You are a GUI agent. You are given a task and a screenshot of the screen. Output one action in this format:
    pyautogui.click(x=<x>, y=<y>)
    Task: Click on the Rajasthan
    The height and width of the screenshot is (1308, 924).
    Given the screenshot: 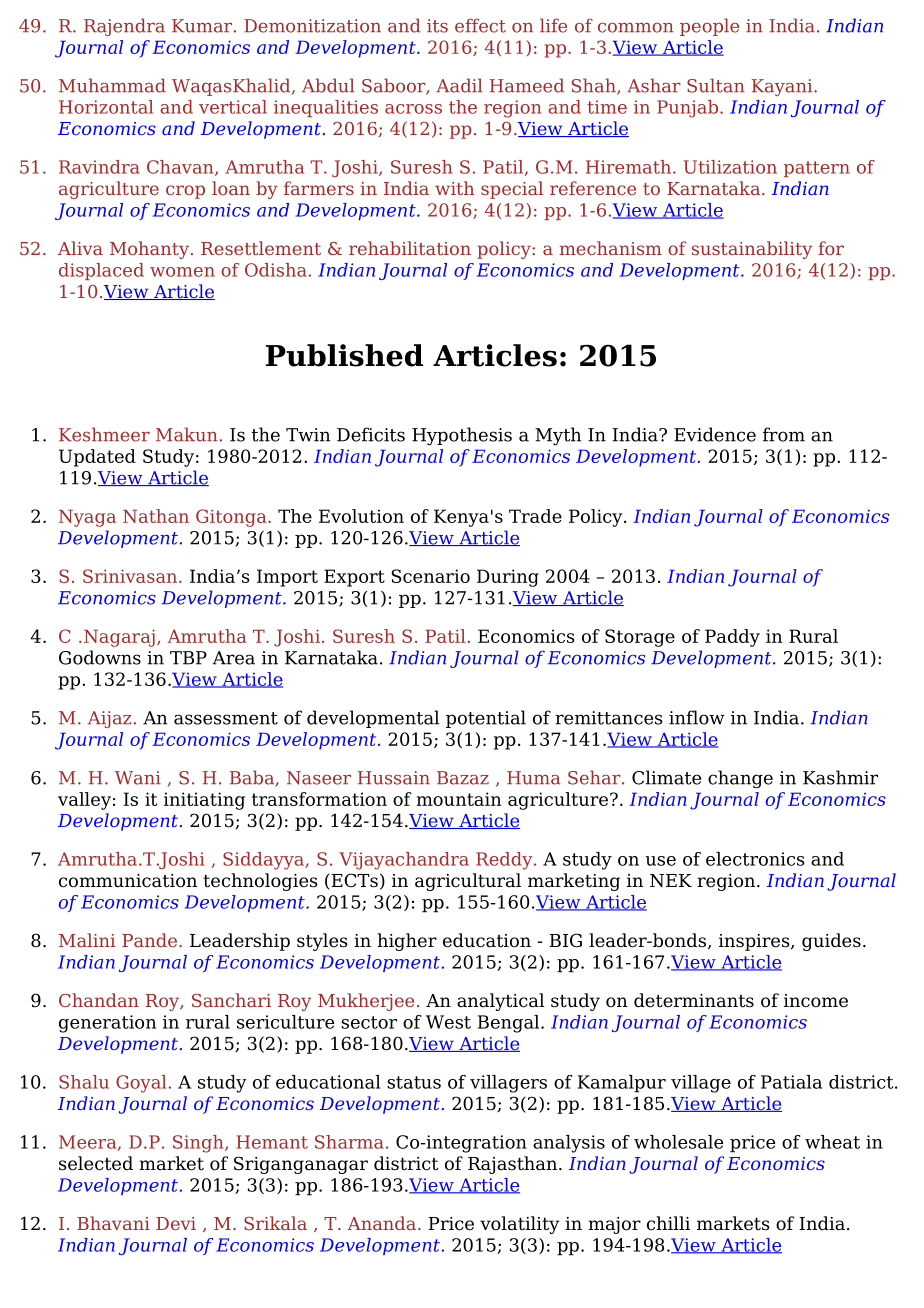 What is the action you would take?
    pyautogui.click(x=514, y=1165)
